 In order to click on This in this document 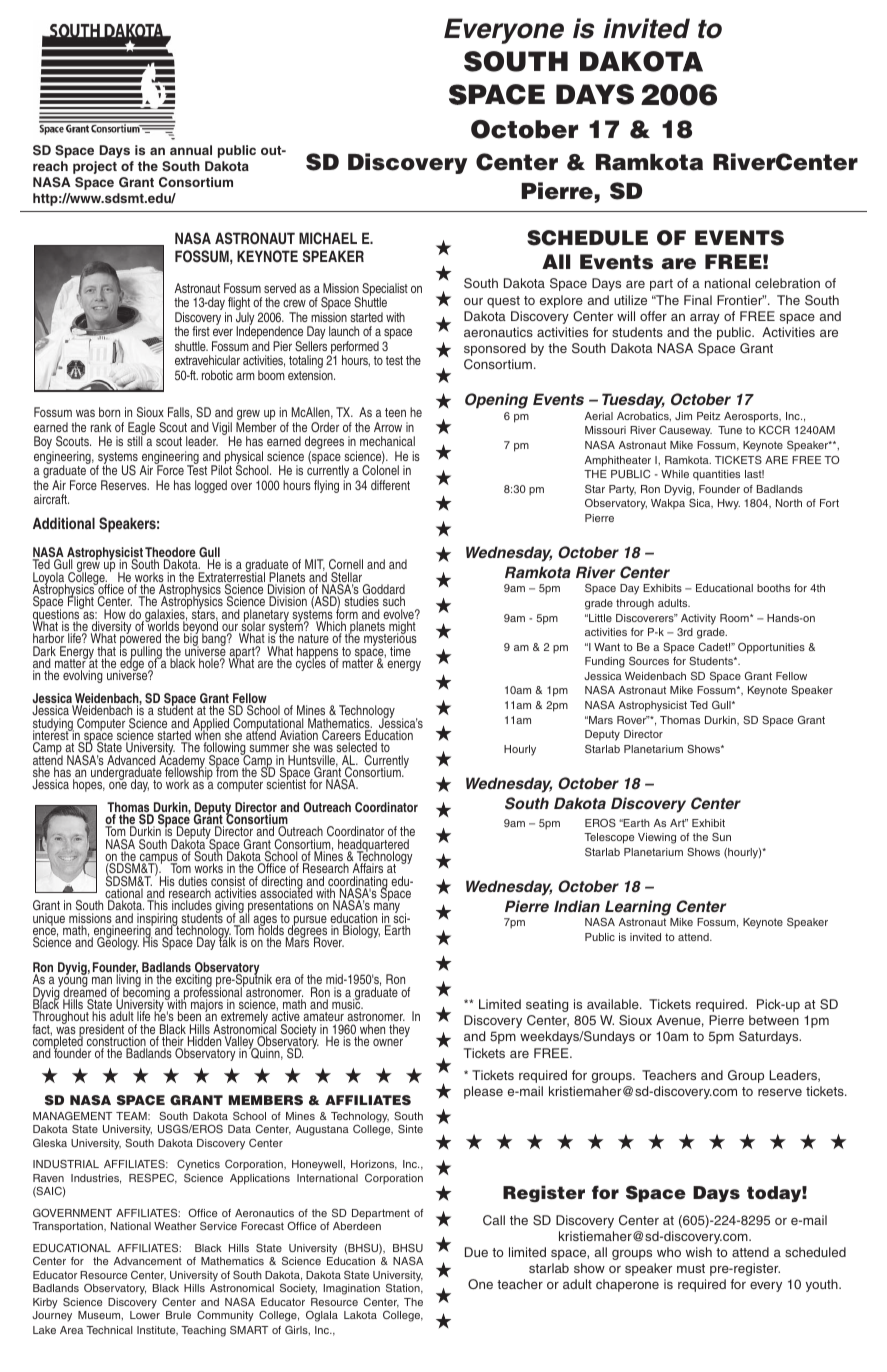, I will do `click(157, 905)`.
